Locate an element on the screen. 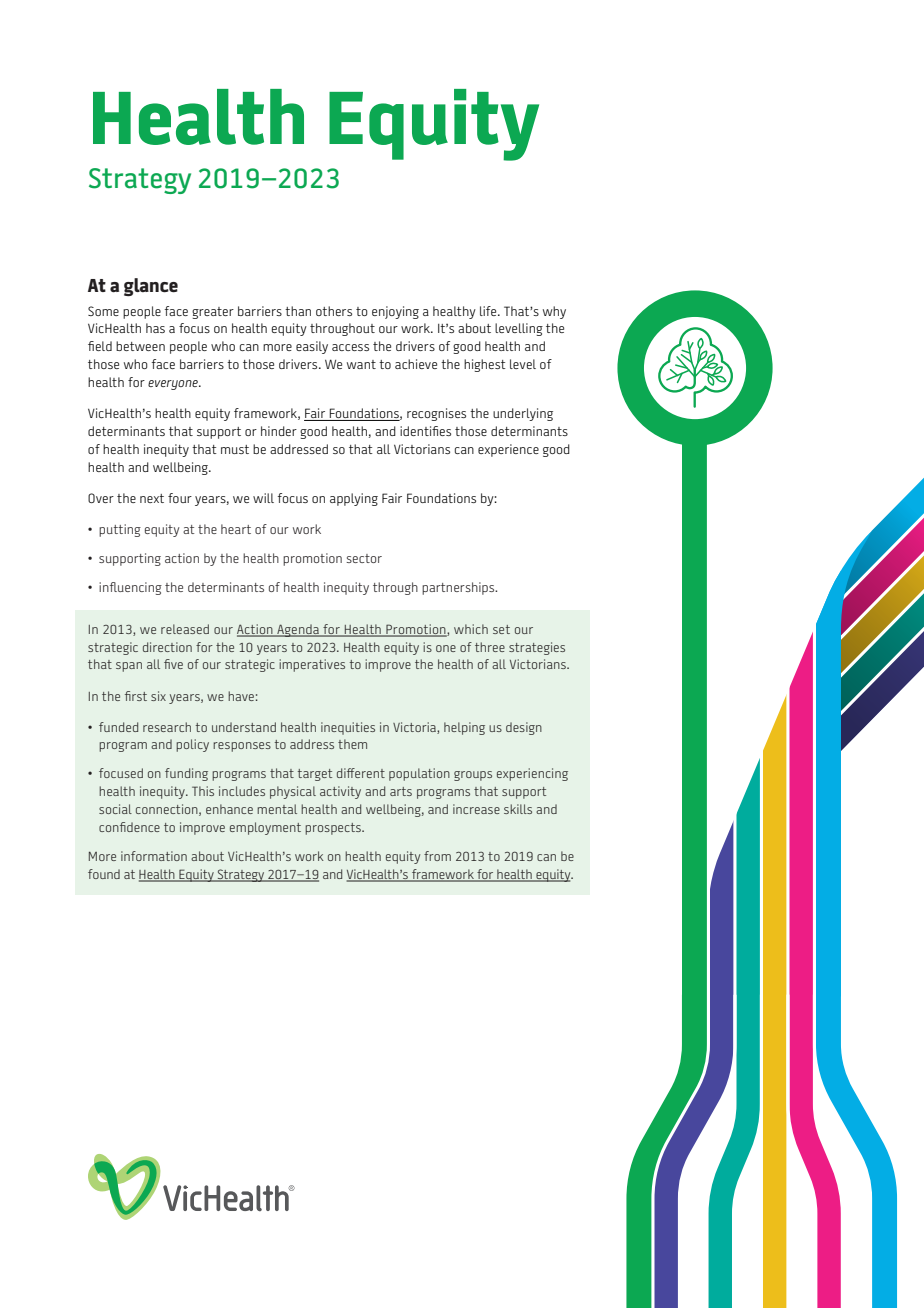  information is located at coordinates (154, 856).
